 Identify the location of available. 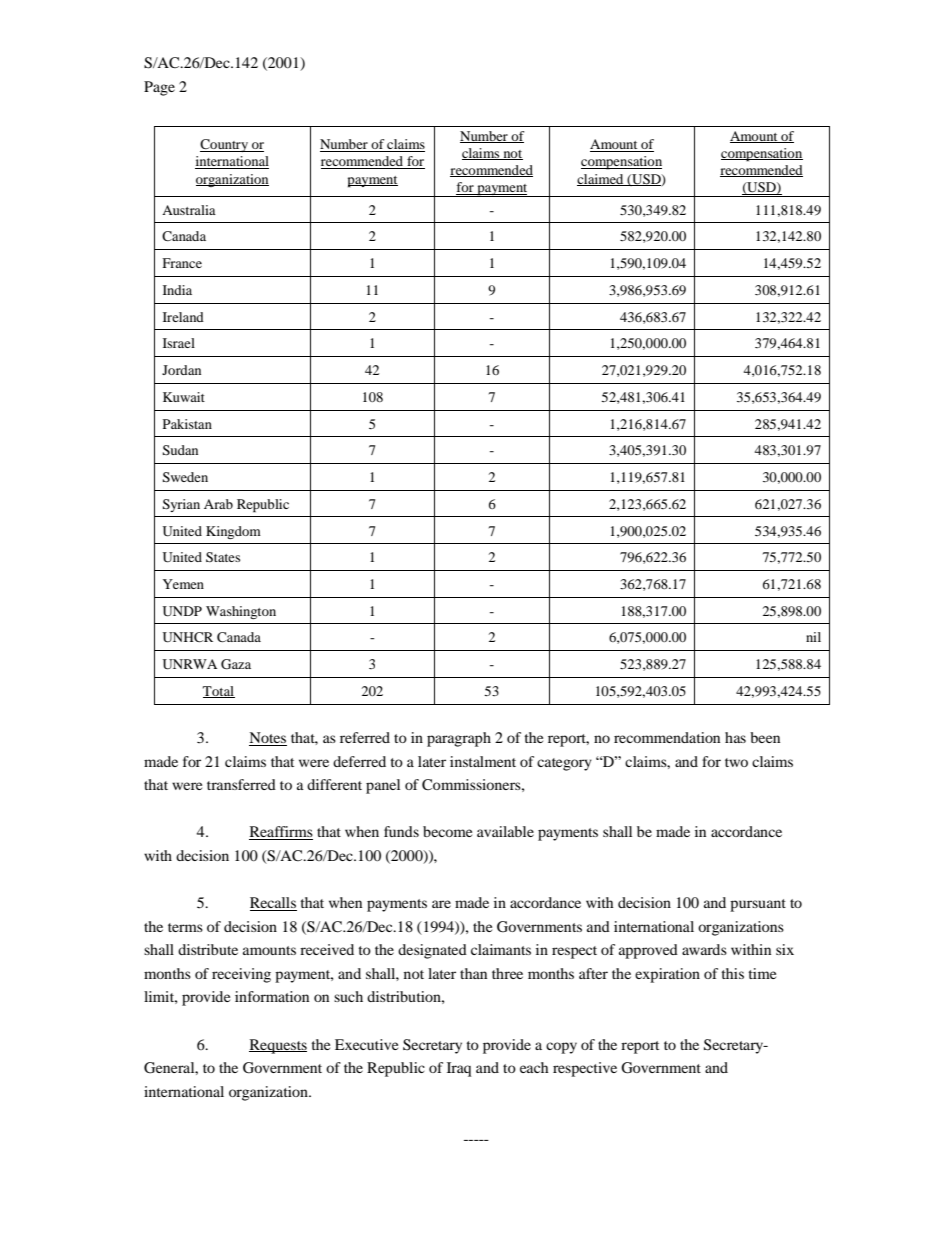
(505, 831).
